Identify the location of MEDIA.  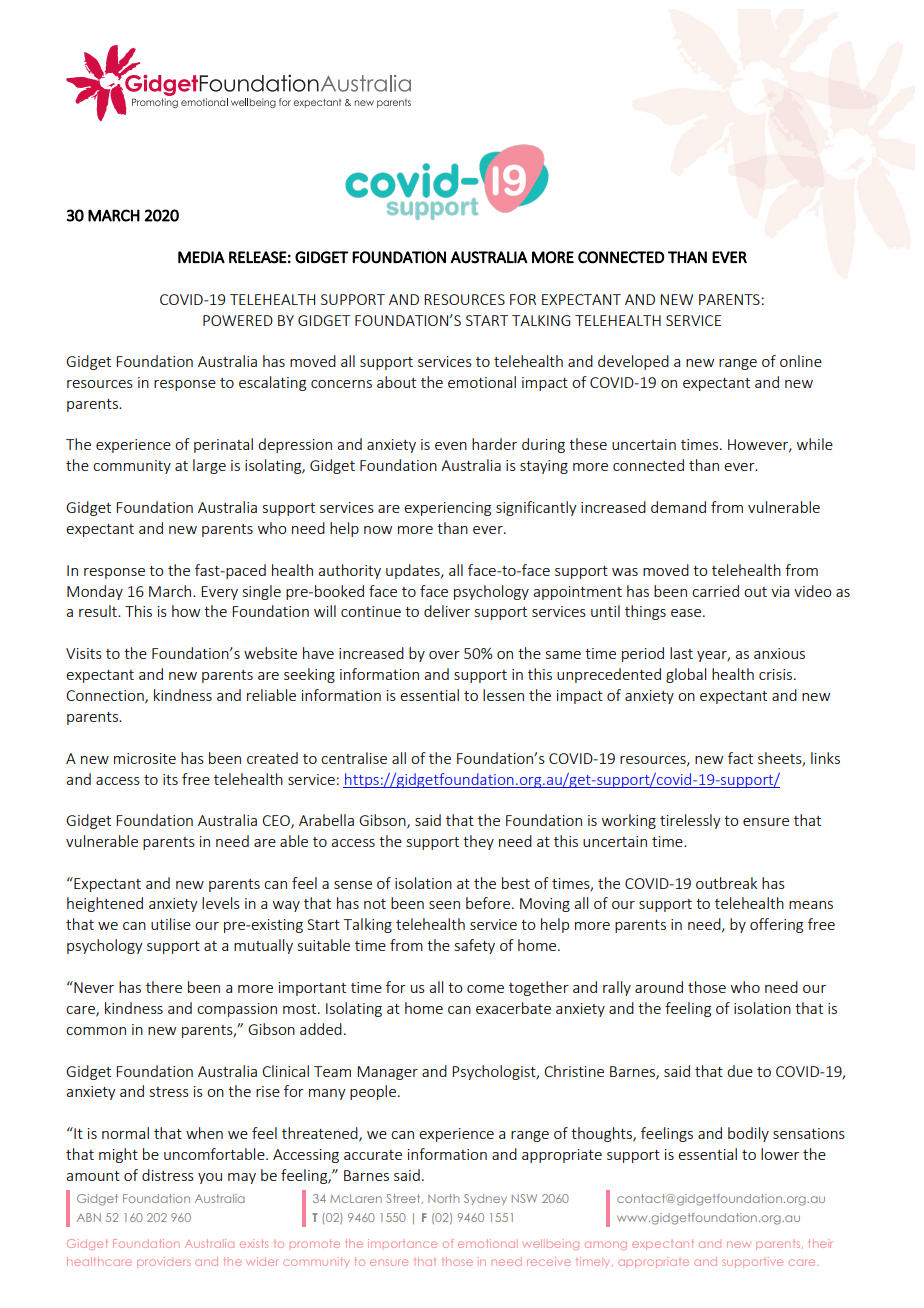
(201, 257).
